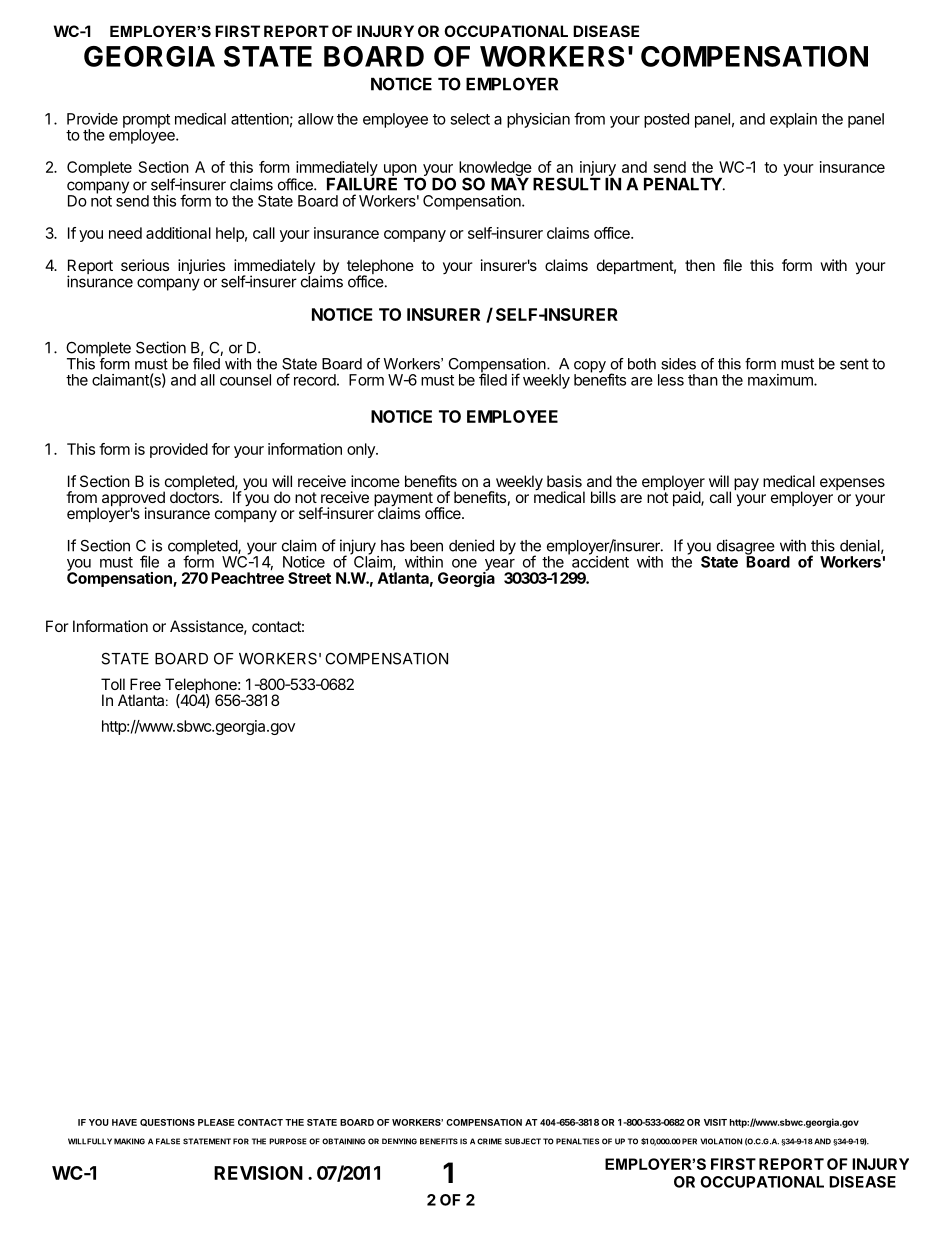 The image size is (952, 1233). I want to click on explain, so click(793, 120).
